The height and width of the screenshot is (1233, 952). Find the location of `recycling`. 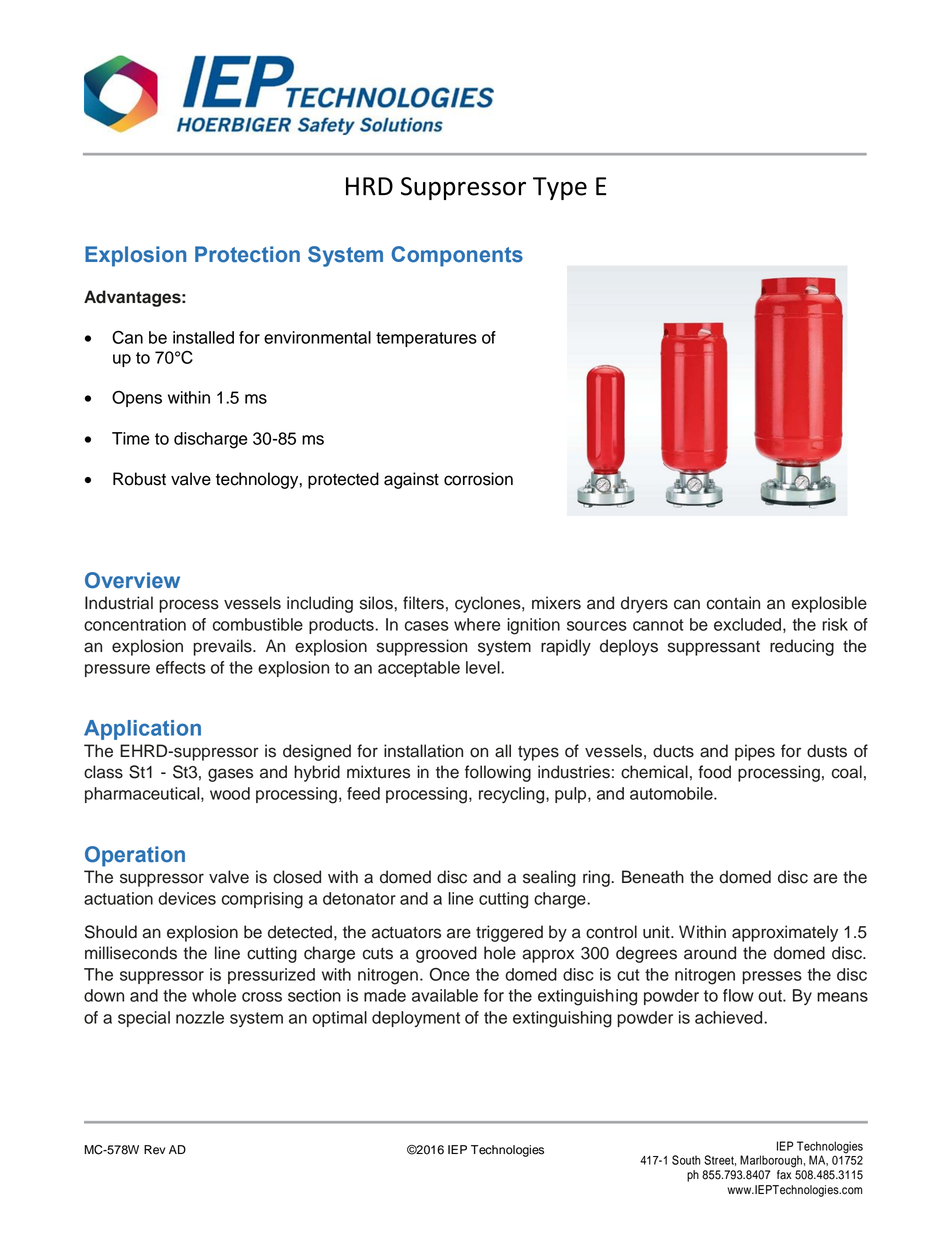

recycling is located at coordinates (513, 795).
